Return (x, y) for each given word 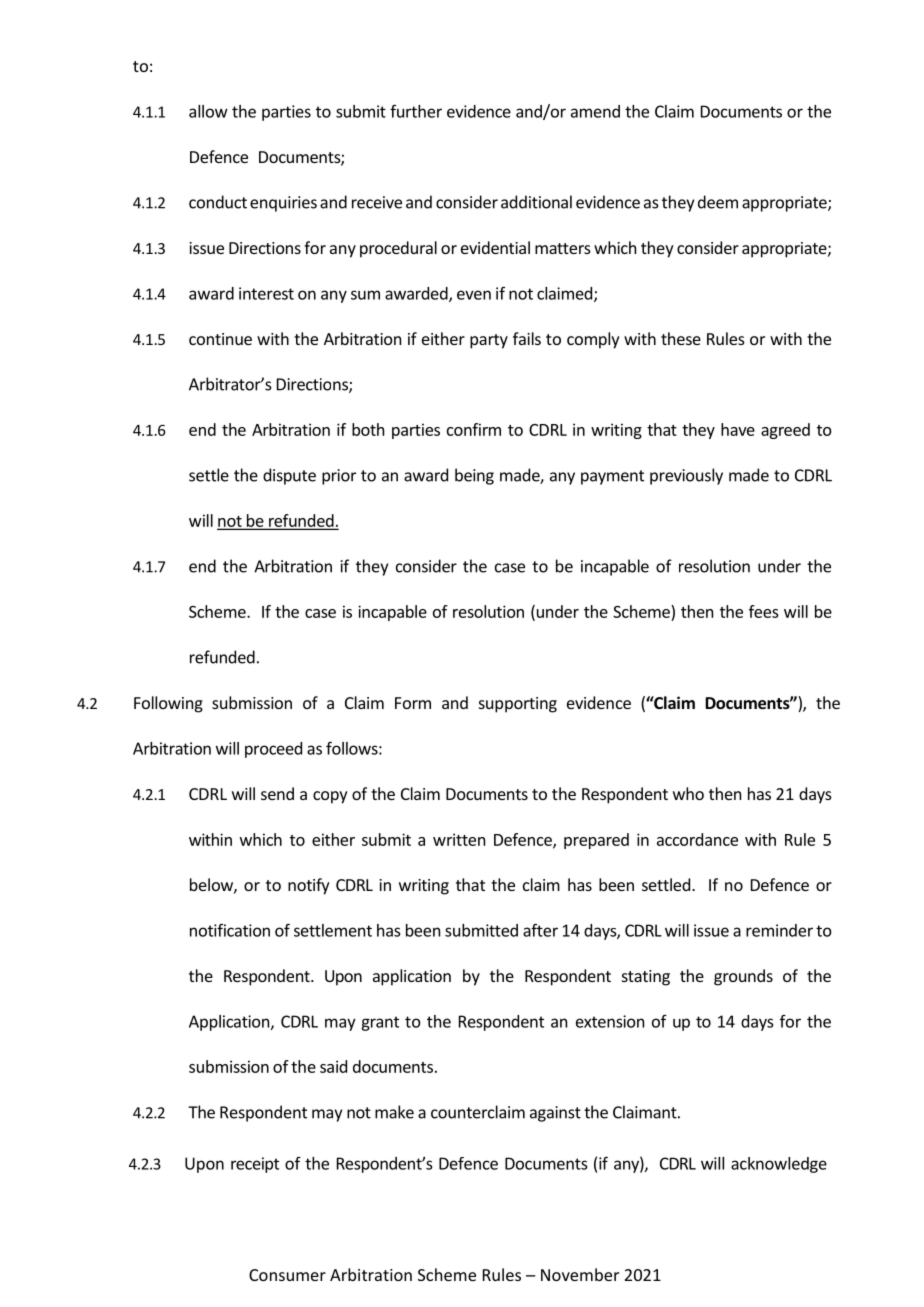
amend (595, 111)
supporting (518, 705)
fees (764, 611)
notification (230, 930)
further (416, 111)
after (540, 930)
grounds (743, 977)
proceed (273, 750)
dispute (289, 476)
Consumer (287, 1275)
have (738, 429)
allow (208, 111)
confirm (474, 429)
